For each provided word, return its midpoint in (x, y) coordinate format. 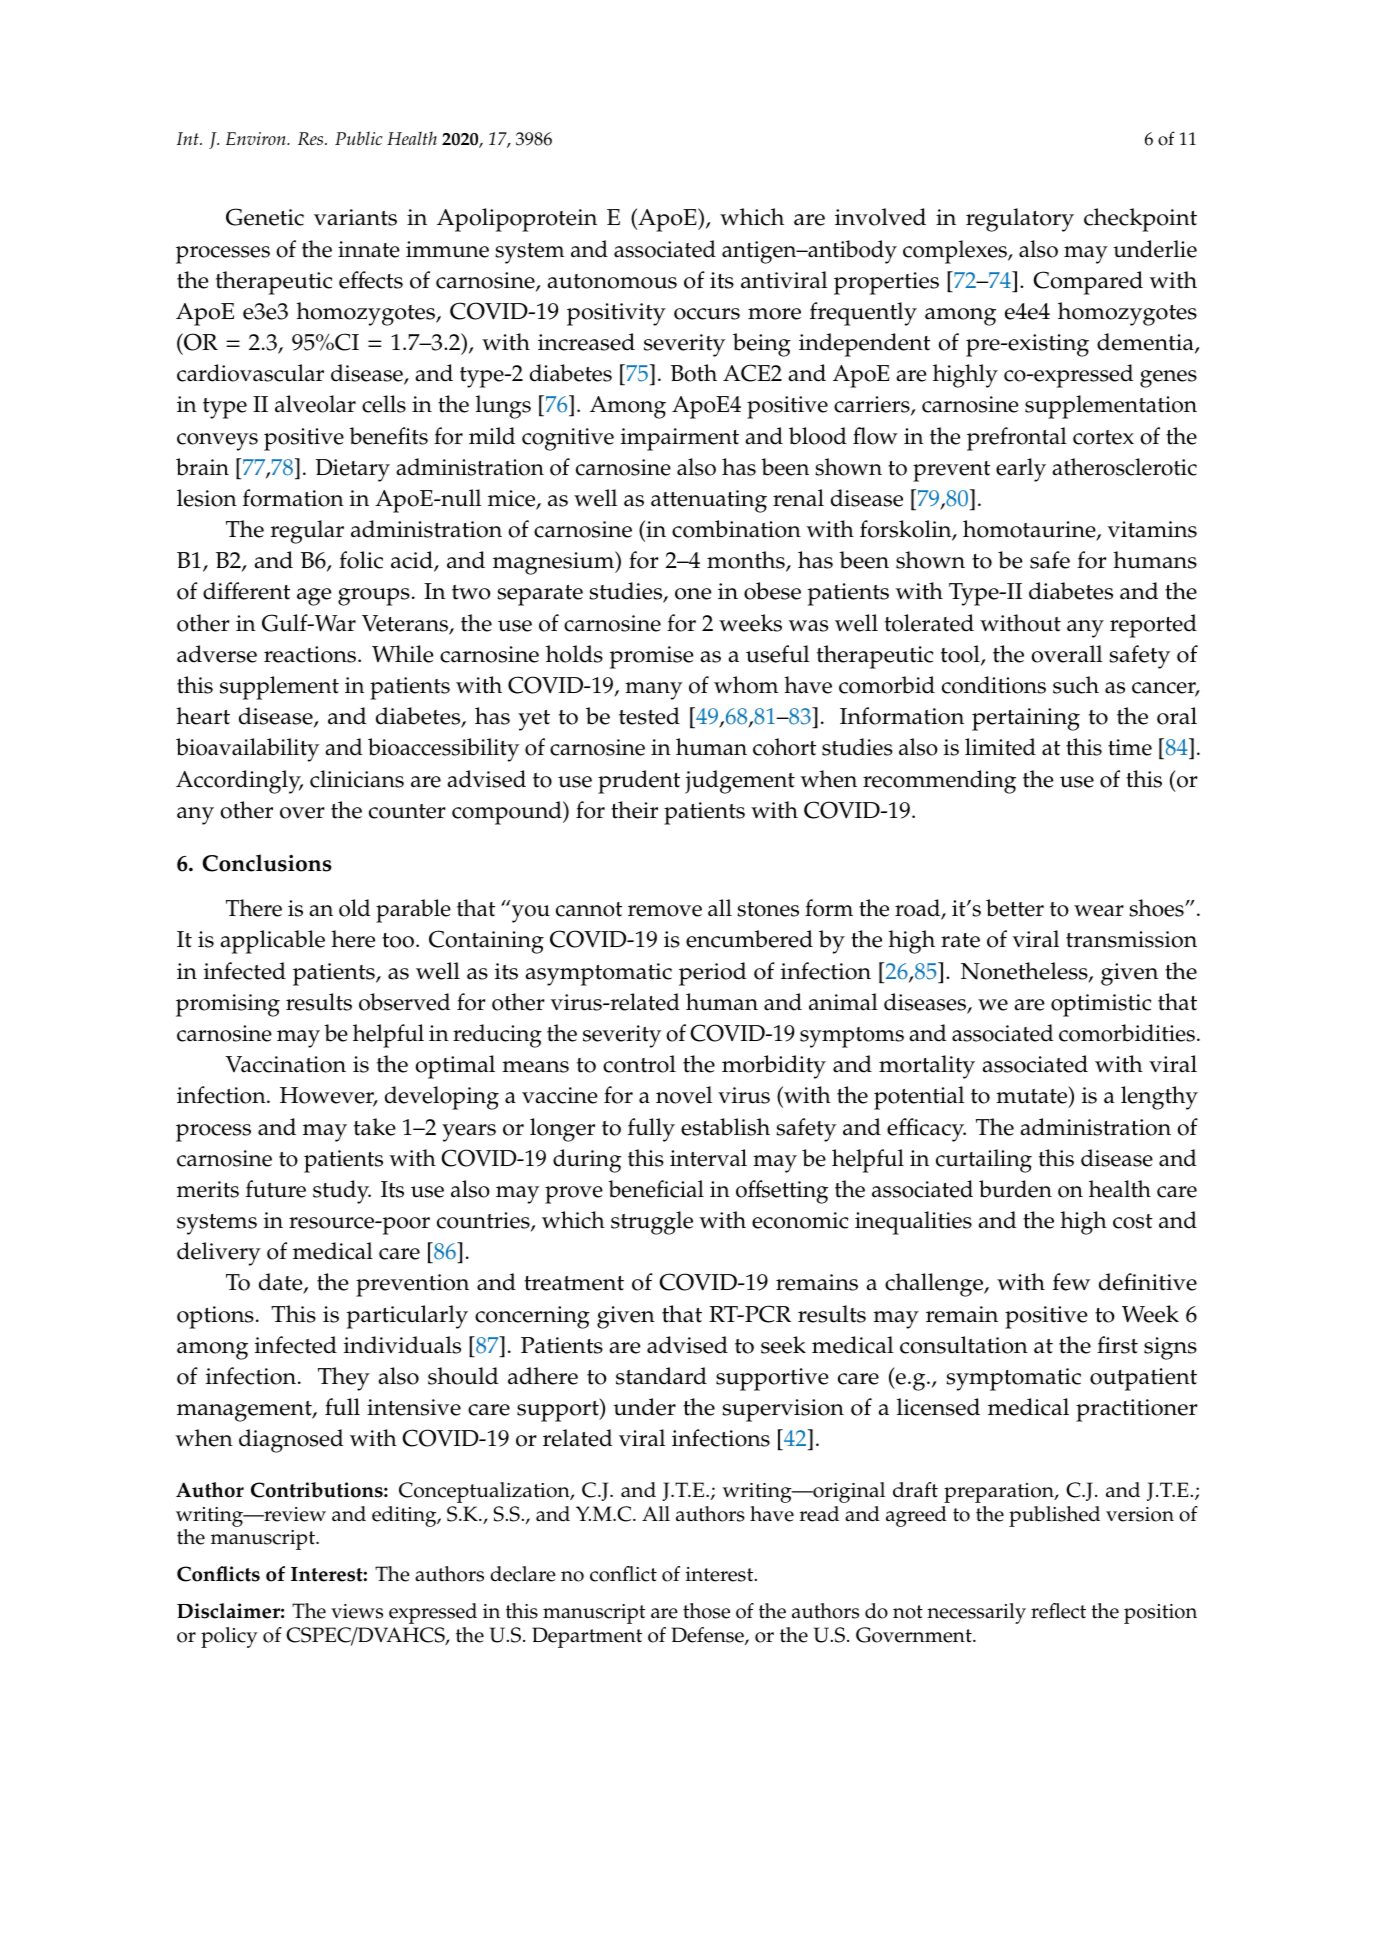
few (1071, 1282)
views (357, 1611)
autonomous (612, 281)
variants (355, 217)
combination (736, 529)
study (342, 1192)
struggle (652, 1223)
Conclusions (267, 863)
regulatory (1020, 220)
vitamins (1152, 529)
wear (1099, 911)
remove (665, 911)
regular (307, 532)
